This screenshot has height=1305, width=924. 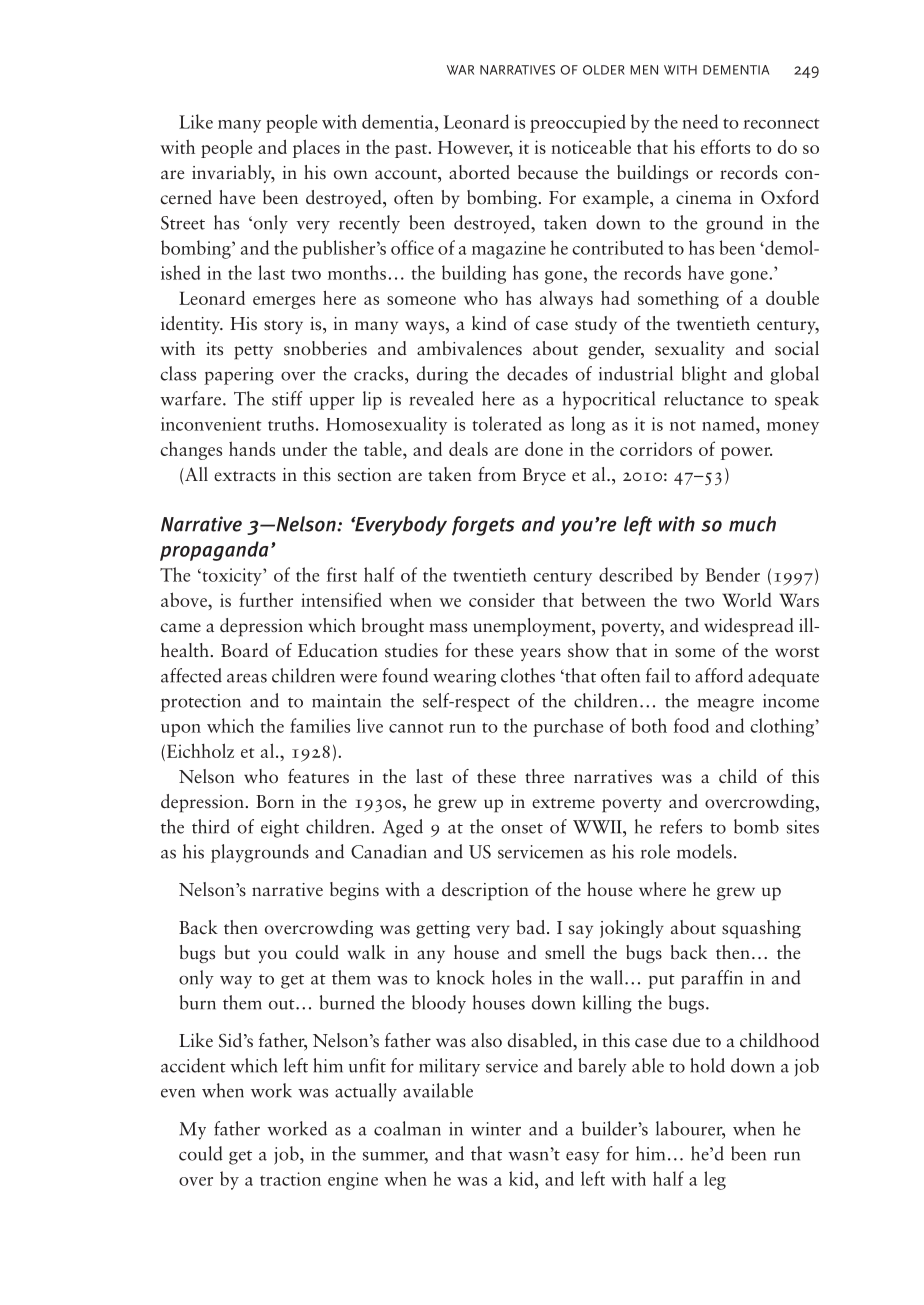 What do you see at coordinates (479, 172) in the screenshot?
I see `aborted` at bounding box center [479, 172].
